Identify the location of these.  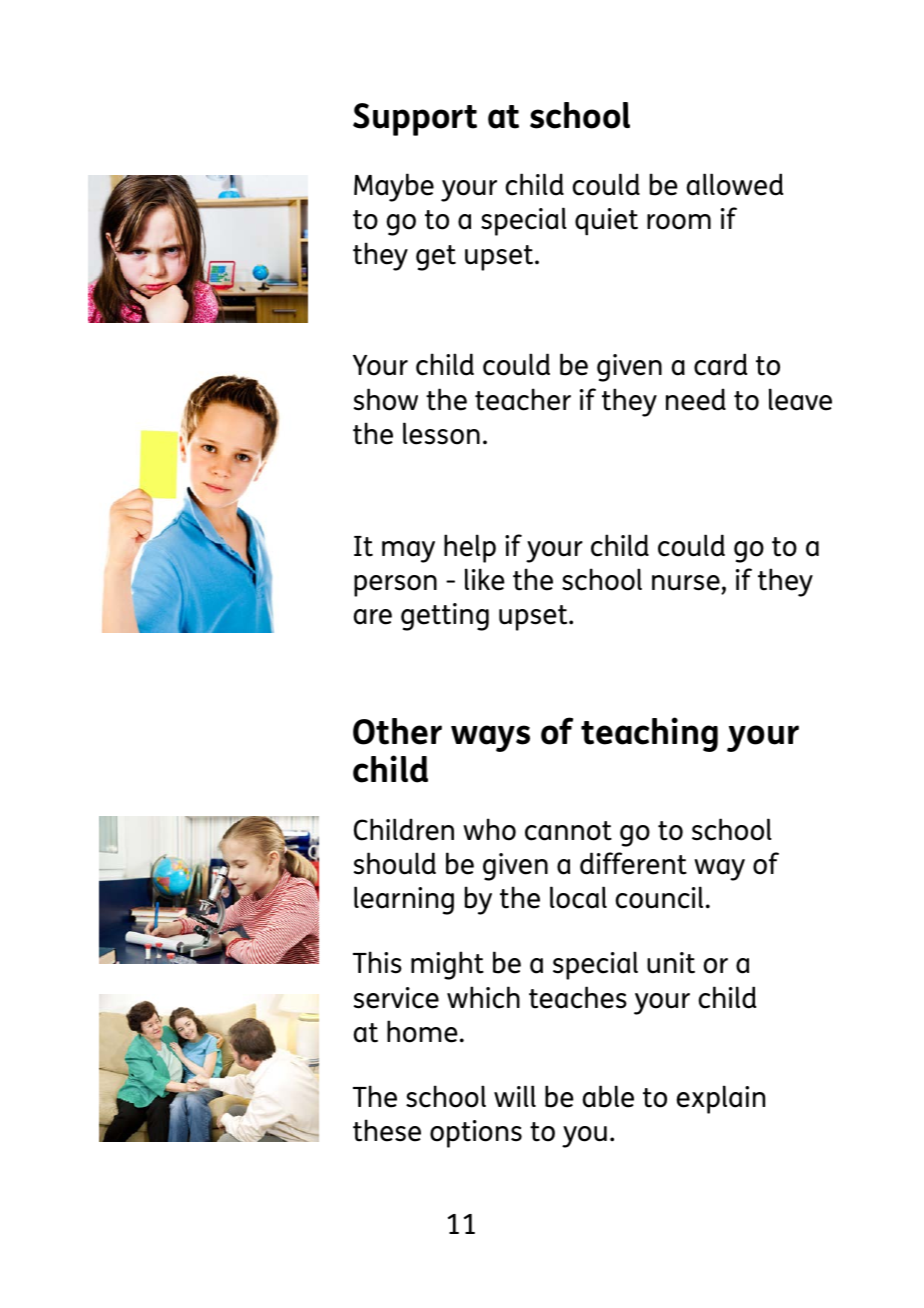
(387, 1130).
